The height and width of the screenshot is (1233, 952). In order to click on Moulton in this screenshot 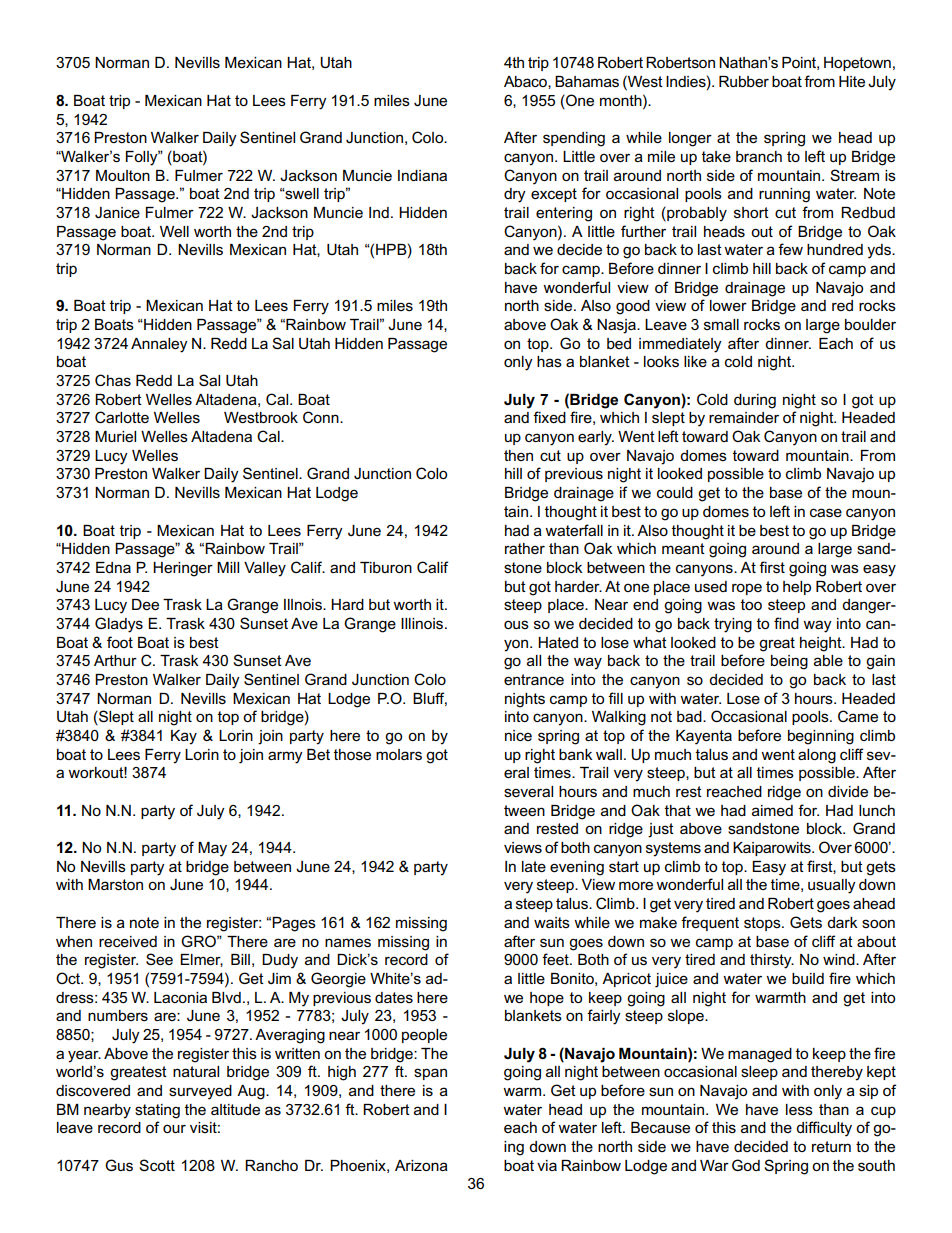, I will do `click(123, 175)`.
